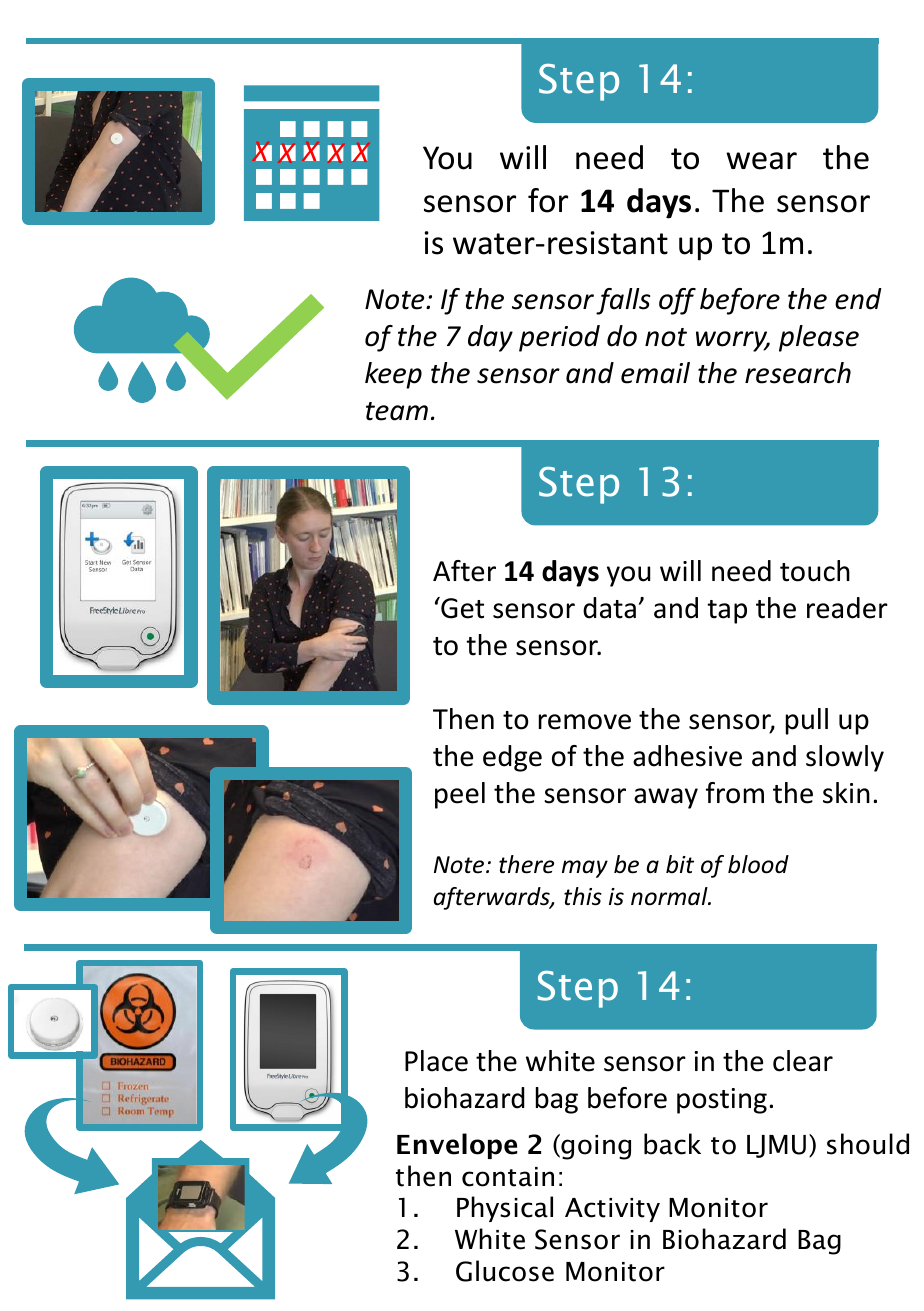 Image resolution: width=924 pixels, height=1311 pixels. I want to click on remove, so click(585, 722).
